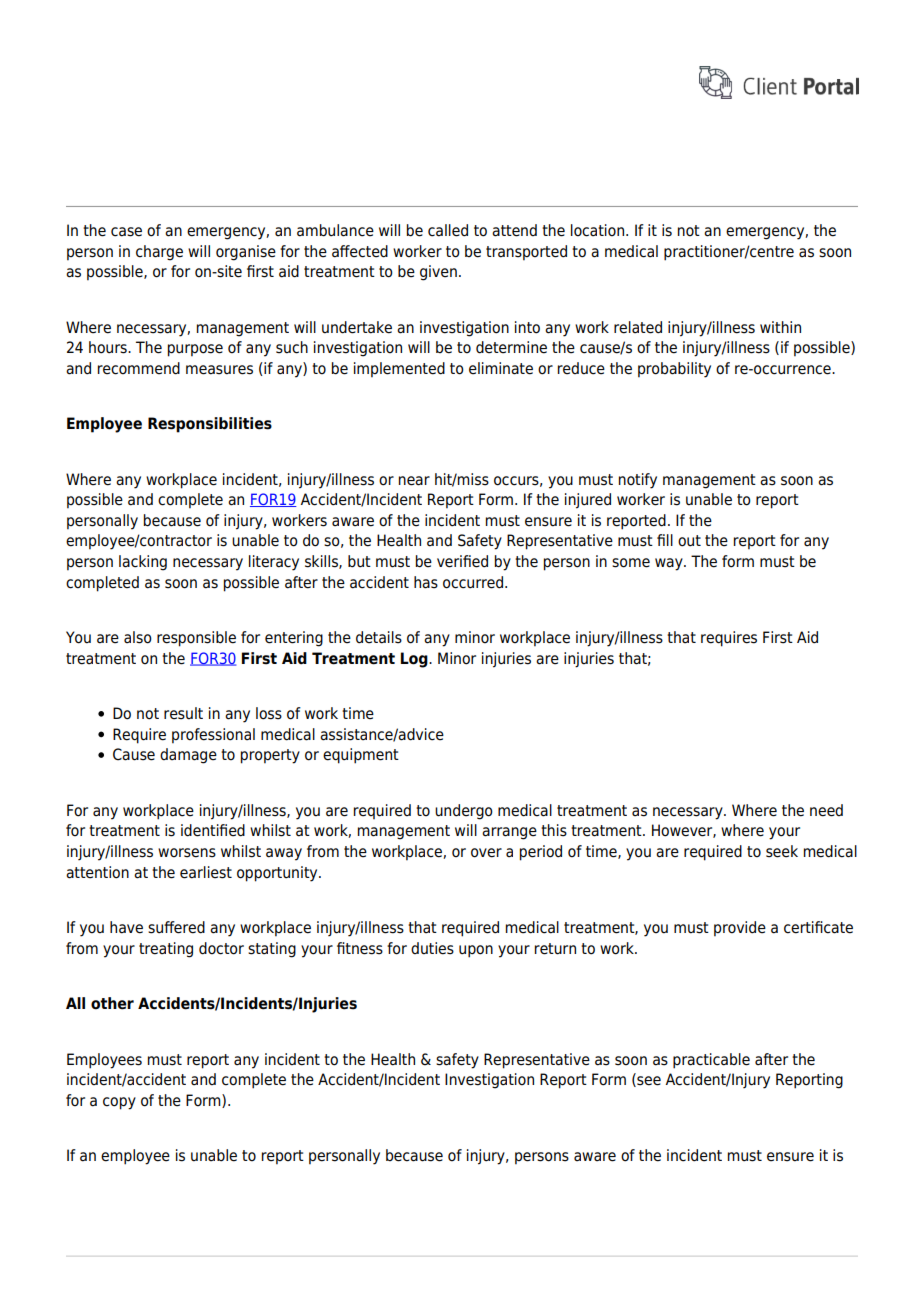  I want to click on occurred, so click(473, 582).
